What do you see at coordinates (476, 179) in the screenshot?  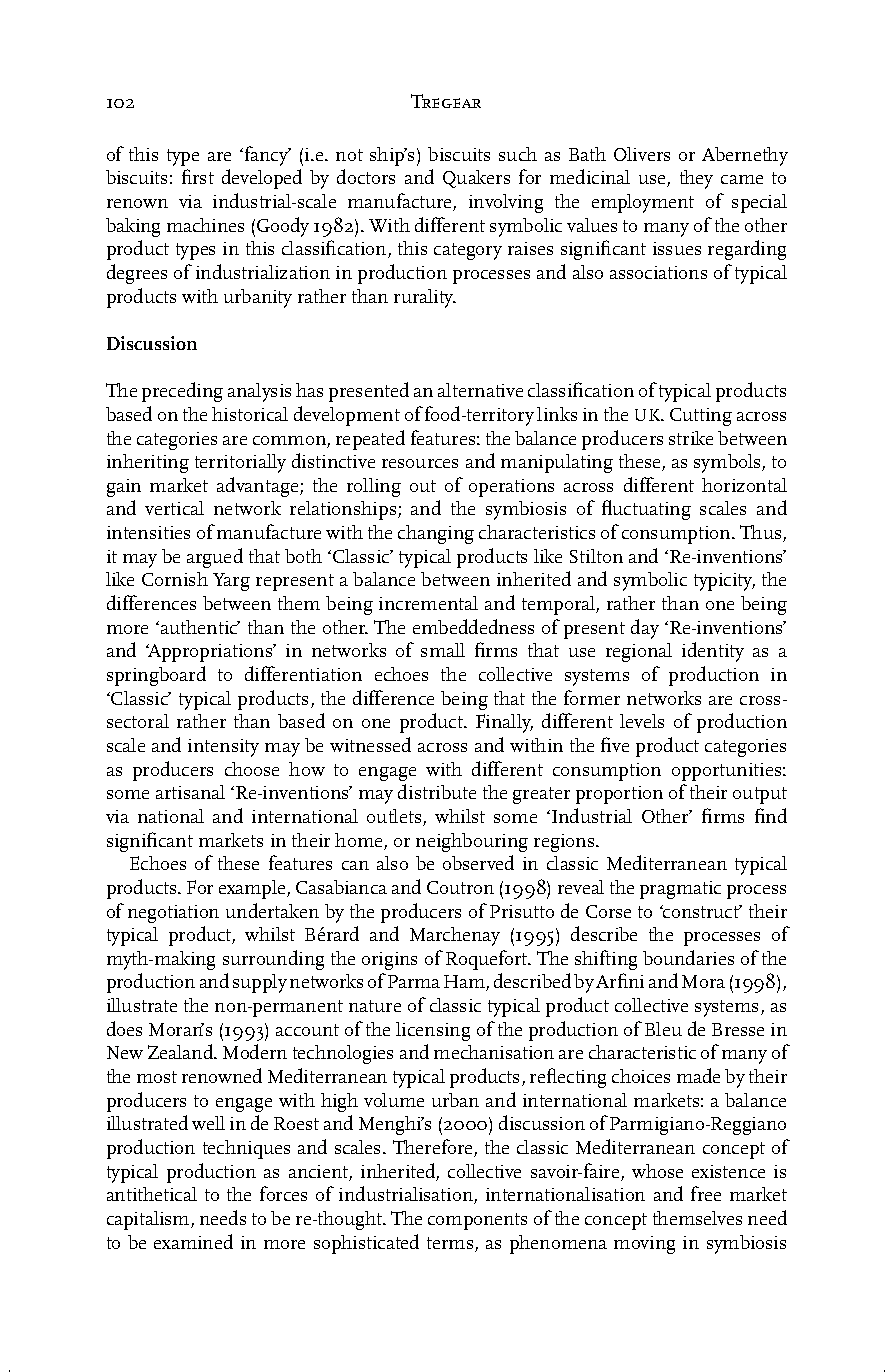 I see `Quakers` at bounding box center [476, 179].
